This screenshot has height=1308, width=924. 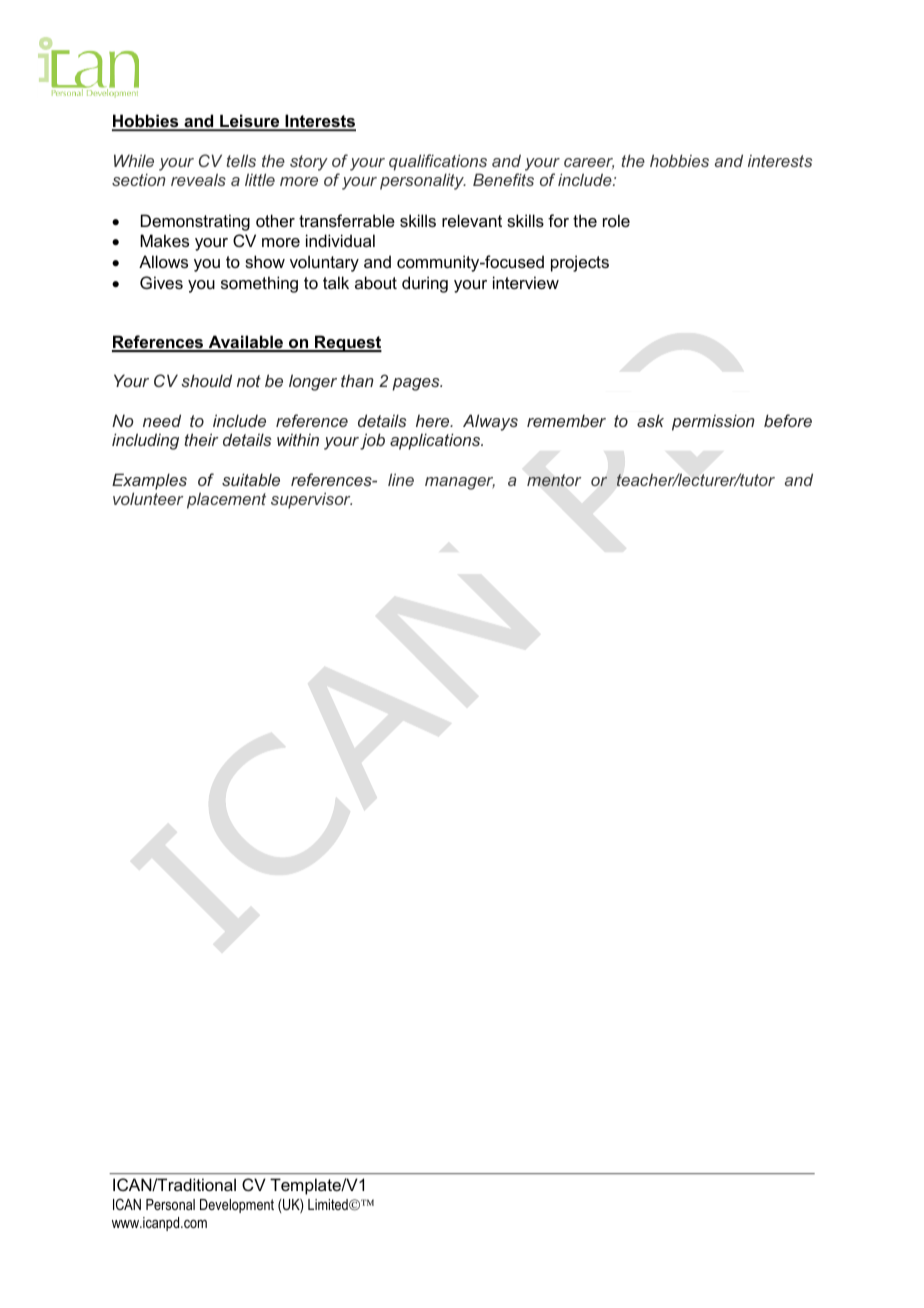 What do you see at coordinates (149, 481) in the screenshot?
I see `Examples` at bounding box center [149, 481].
